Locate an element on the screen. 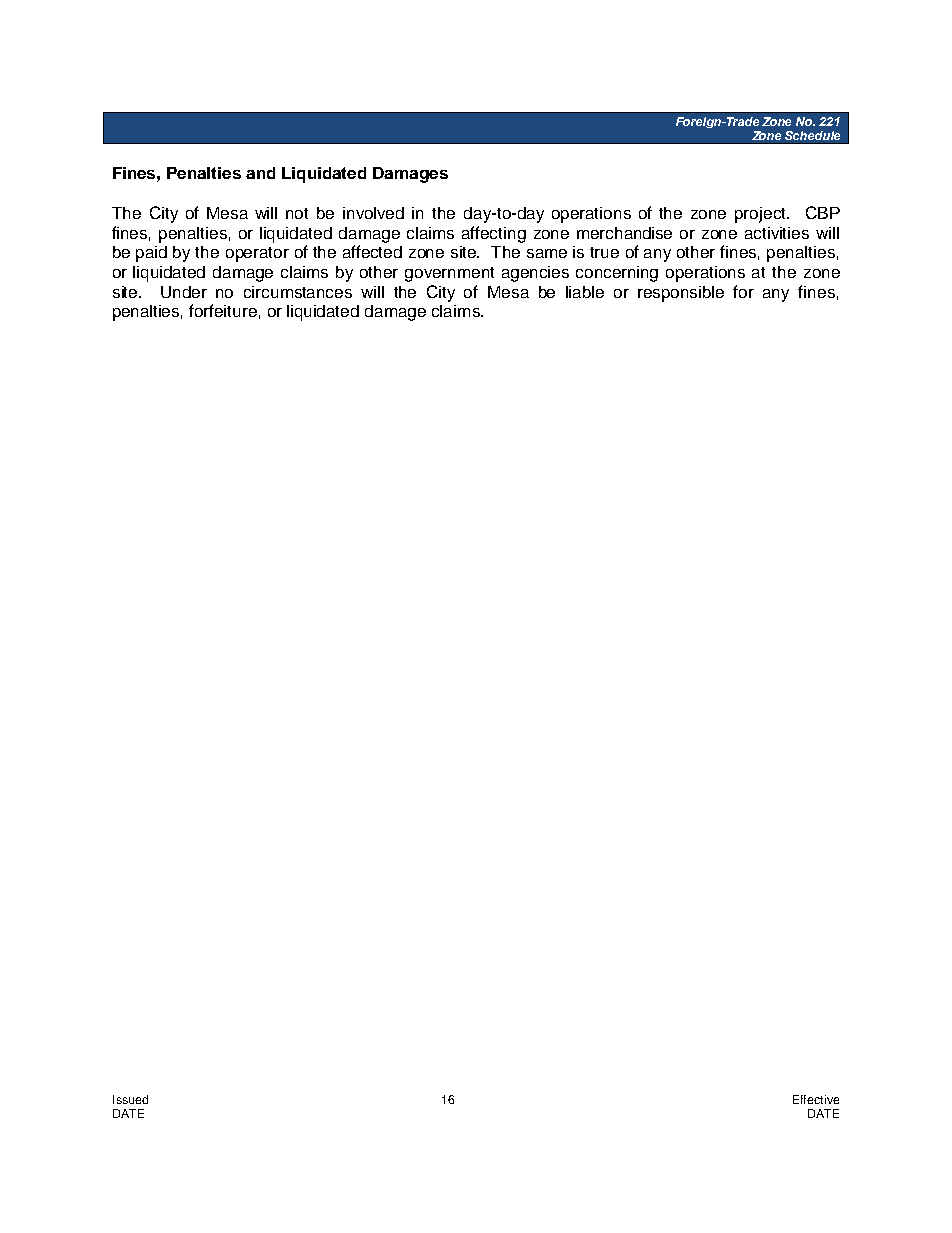 Image resolution: width=952 pixels, height=1233 pixels. Issued is located at coordinates (130, 1099).
